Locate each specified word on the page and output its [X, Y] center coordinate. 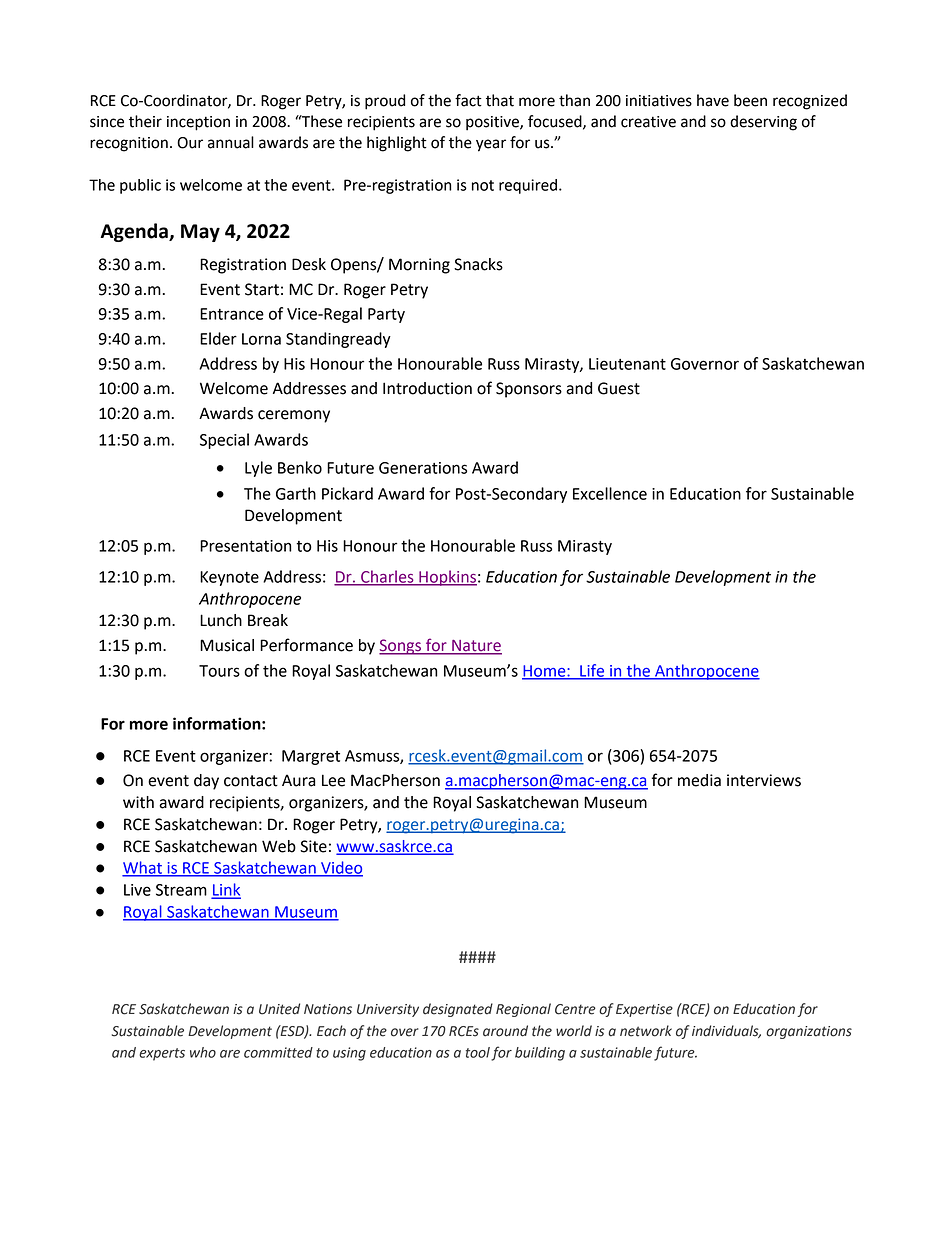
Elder [218, 338]
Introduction [427, 388]
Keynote [229, 578]
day [206, 782]
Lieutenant [627, 364]
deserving [763, 123]
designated [458, 1010]
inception [198, 123]
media [699, 780]
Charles [387, 577]
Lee [333, 780]
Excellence [610, 493]
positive [493, 123]
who [203, 1052]
